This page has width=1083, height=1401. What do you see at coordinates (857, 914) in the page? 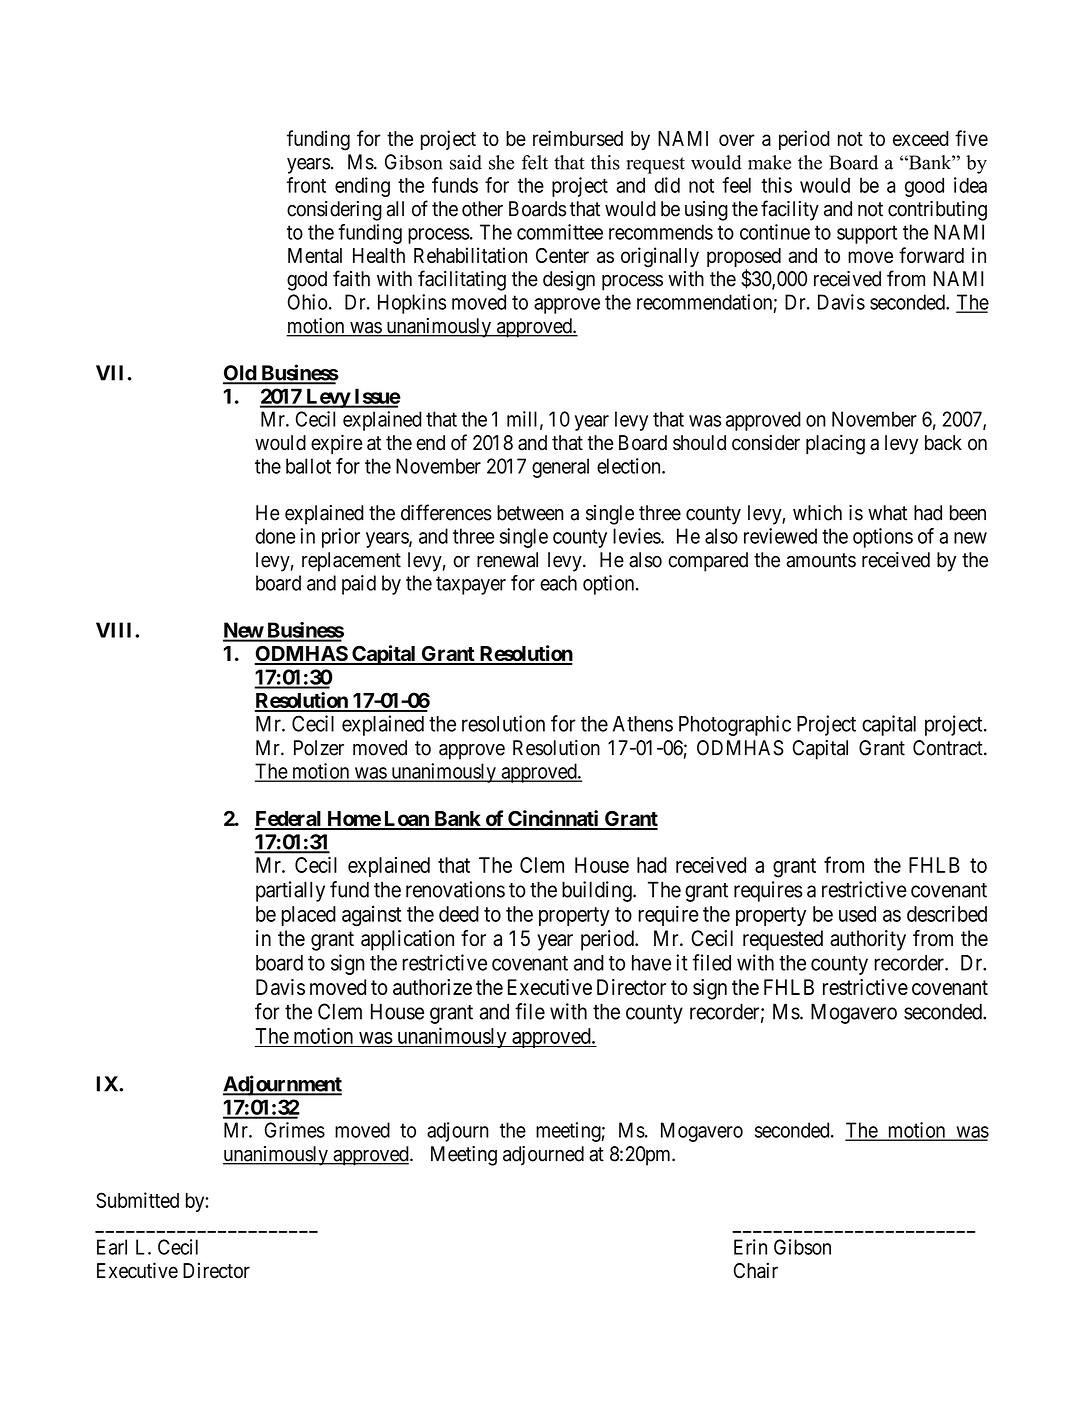
I see `used` at bounding box center [857, 914].
